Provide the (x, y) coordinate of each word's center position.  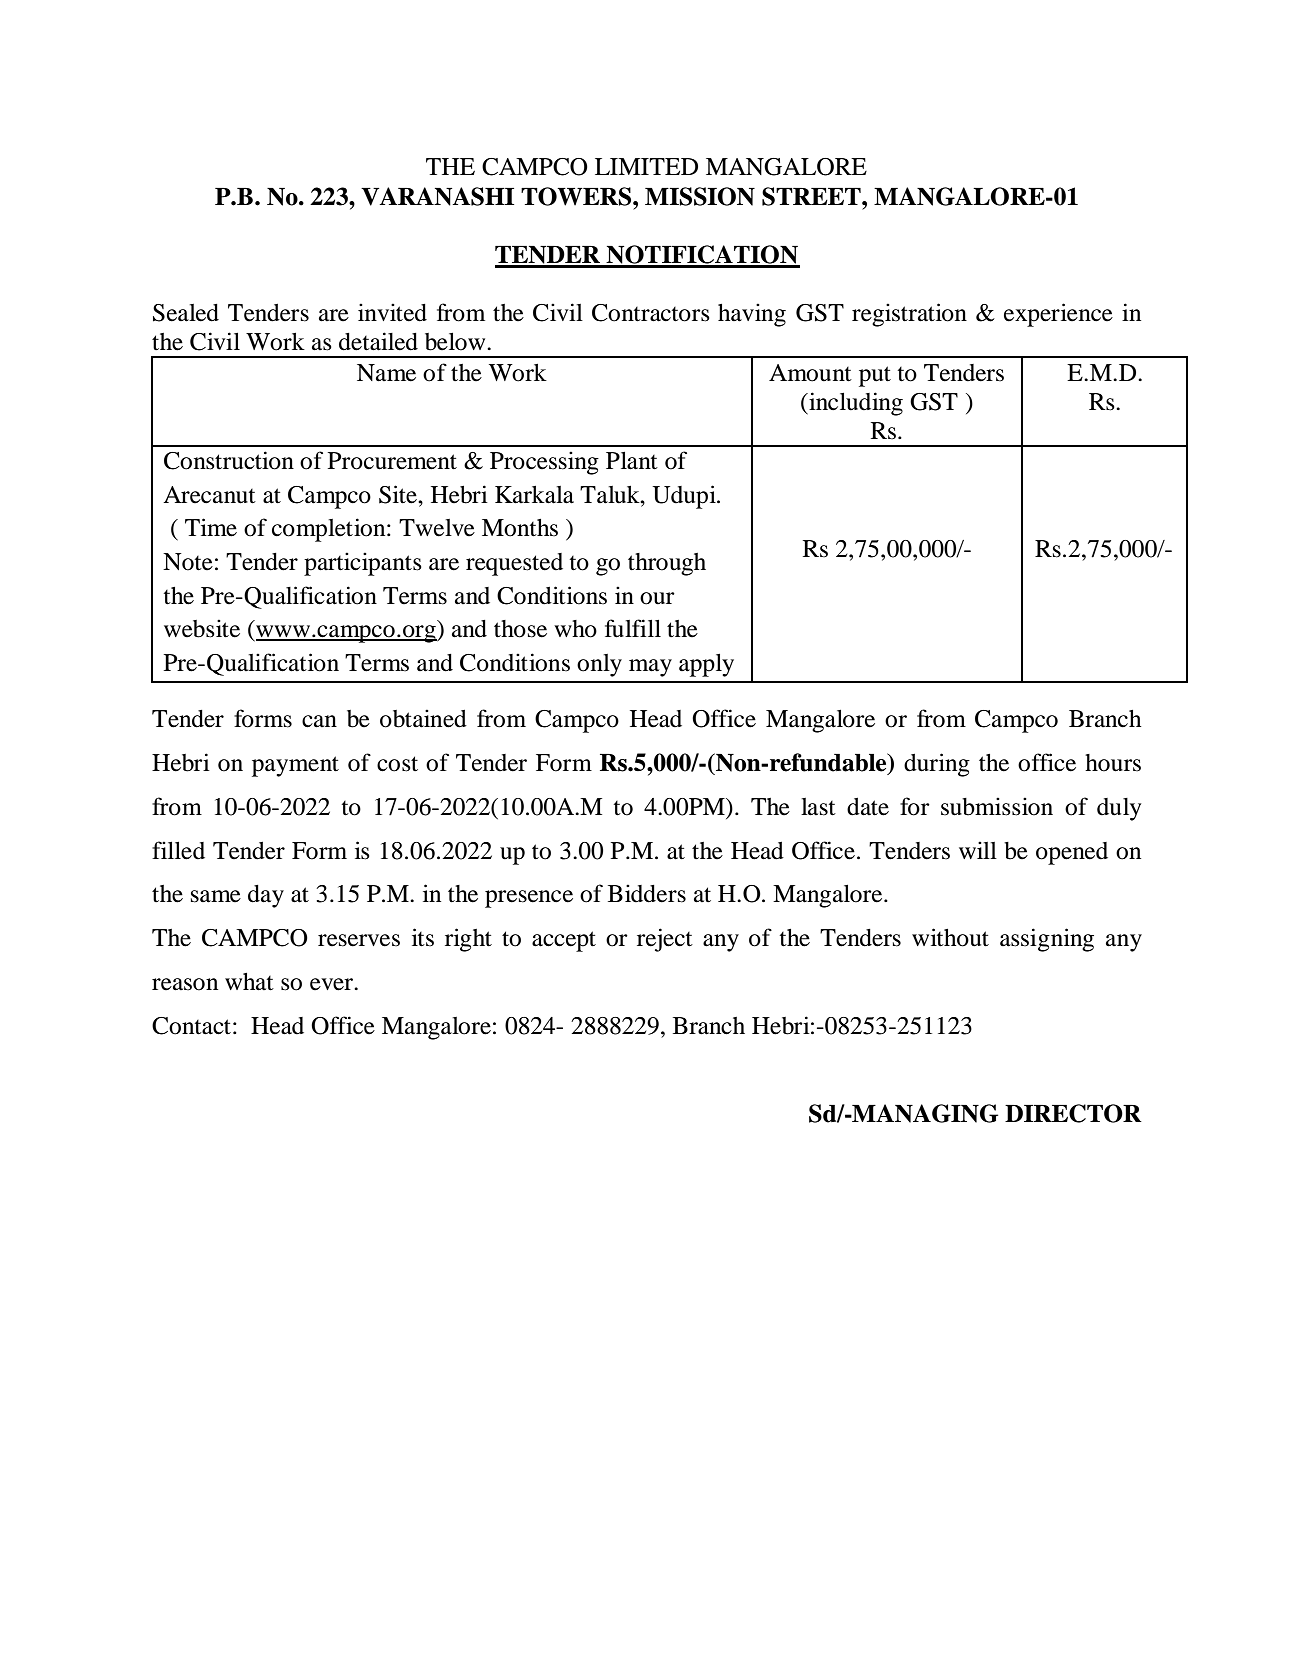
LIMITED (646, 166)
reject (665, 940)
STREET (812, 196)
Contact (191, 1026)
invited (392, 312)
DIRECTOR (1073, 1113)
